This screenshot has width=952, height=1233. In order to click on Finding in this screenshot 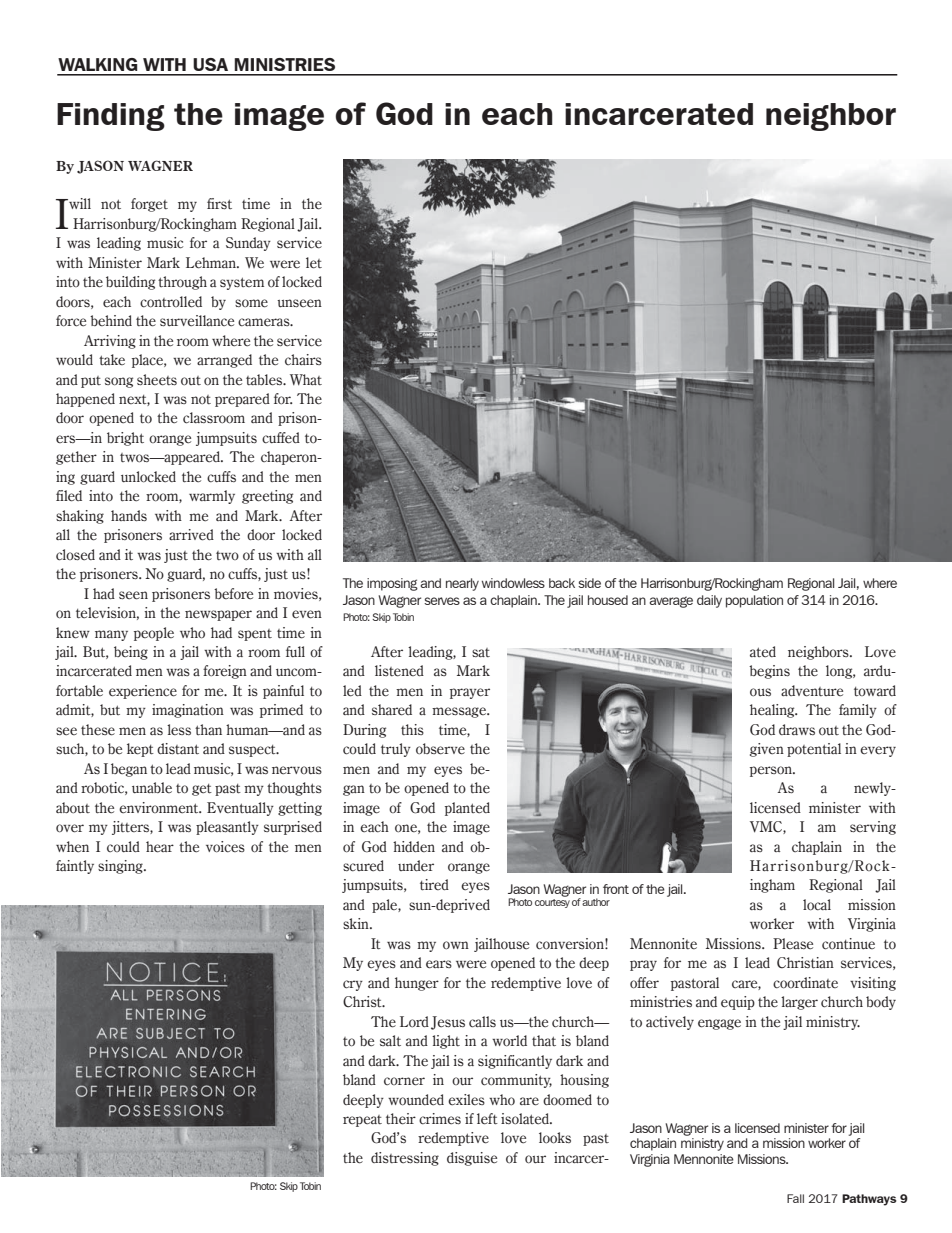, I will do `click(111, 117)`.
